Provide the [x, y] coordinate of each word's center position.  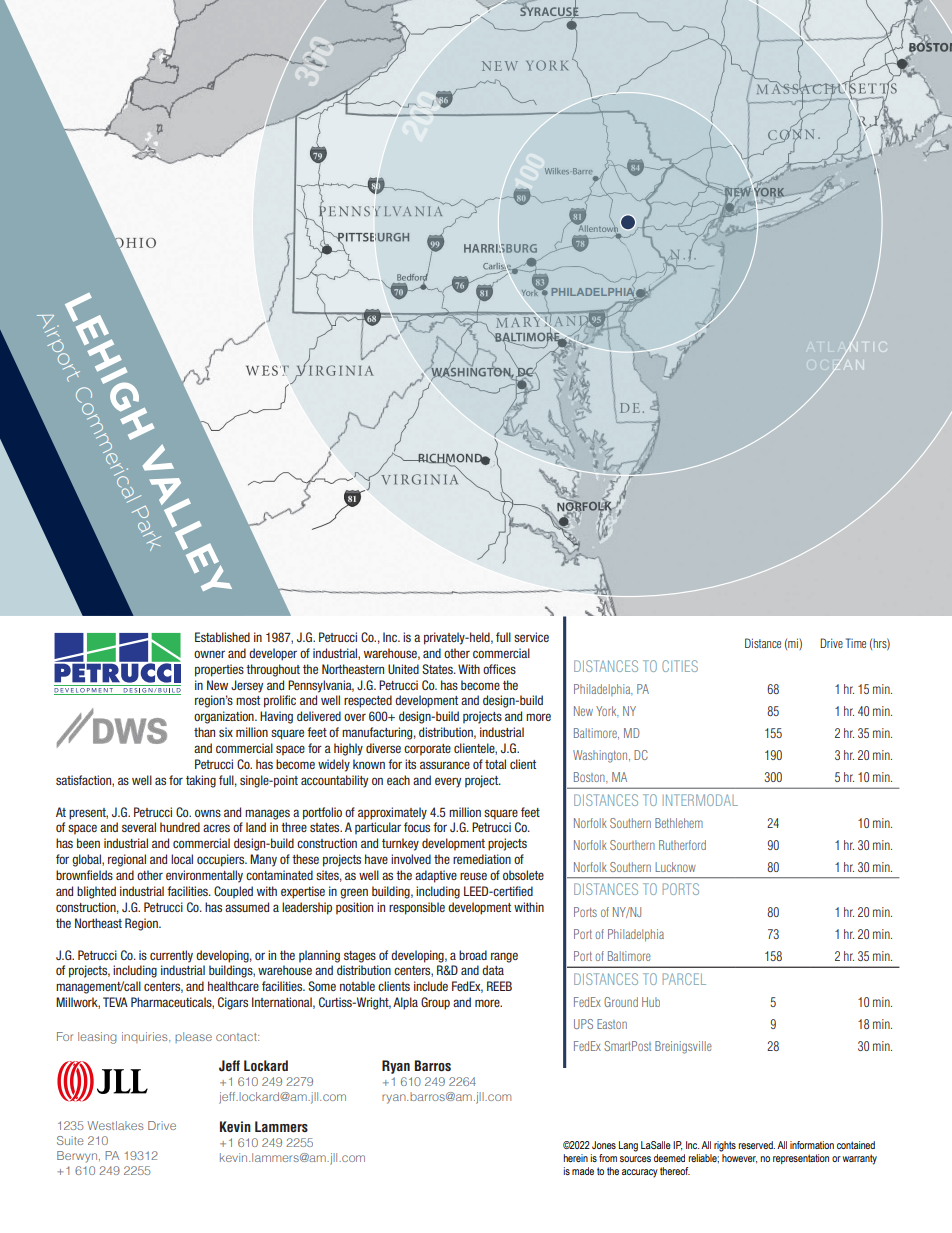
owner [209, 654]
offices [499, 669]
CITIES [680, 666]
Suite [70, 1140]
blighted [96, 892]
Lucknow [675, 867]
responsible [417, 908]
